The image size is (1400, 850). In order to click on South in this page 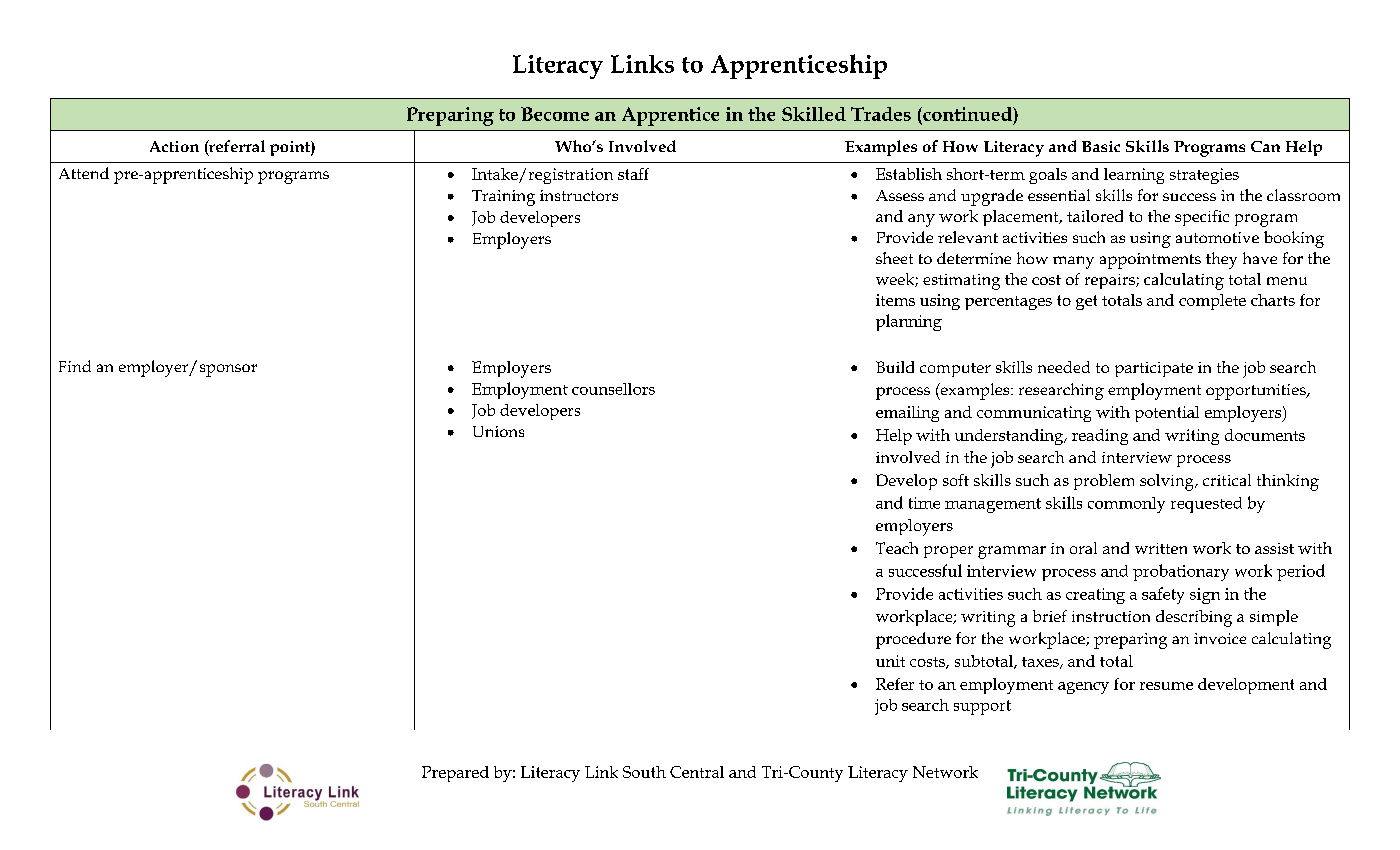, I will do `click(644, 772)`.
